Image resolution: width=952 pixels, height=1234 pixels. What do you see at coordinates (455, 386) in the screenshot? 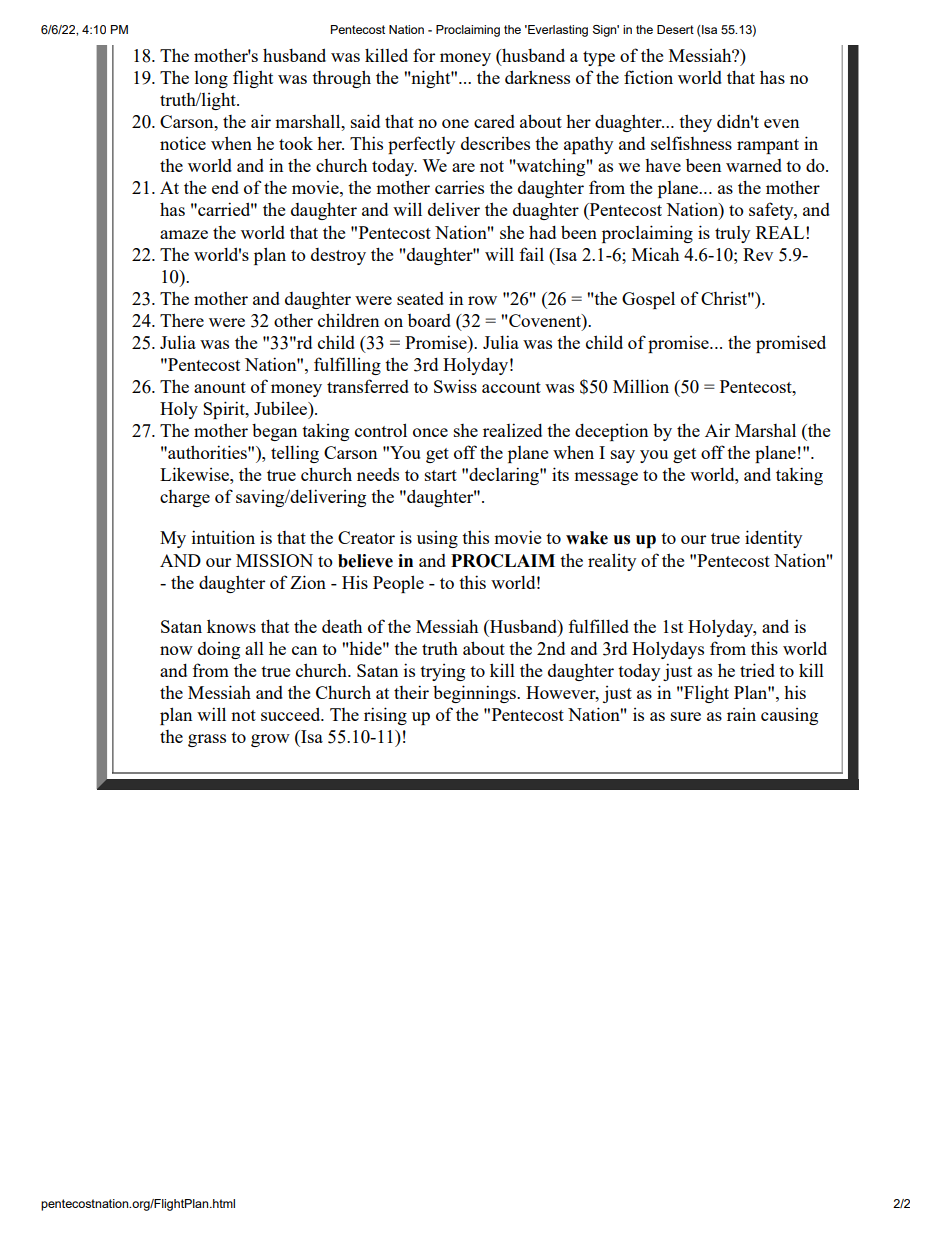
I see `Swiss` at bounding box center [455, 386].
